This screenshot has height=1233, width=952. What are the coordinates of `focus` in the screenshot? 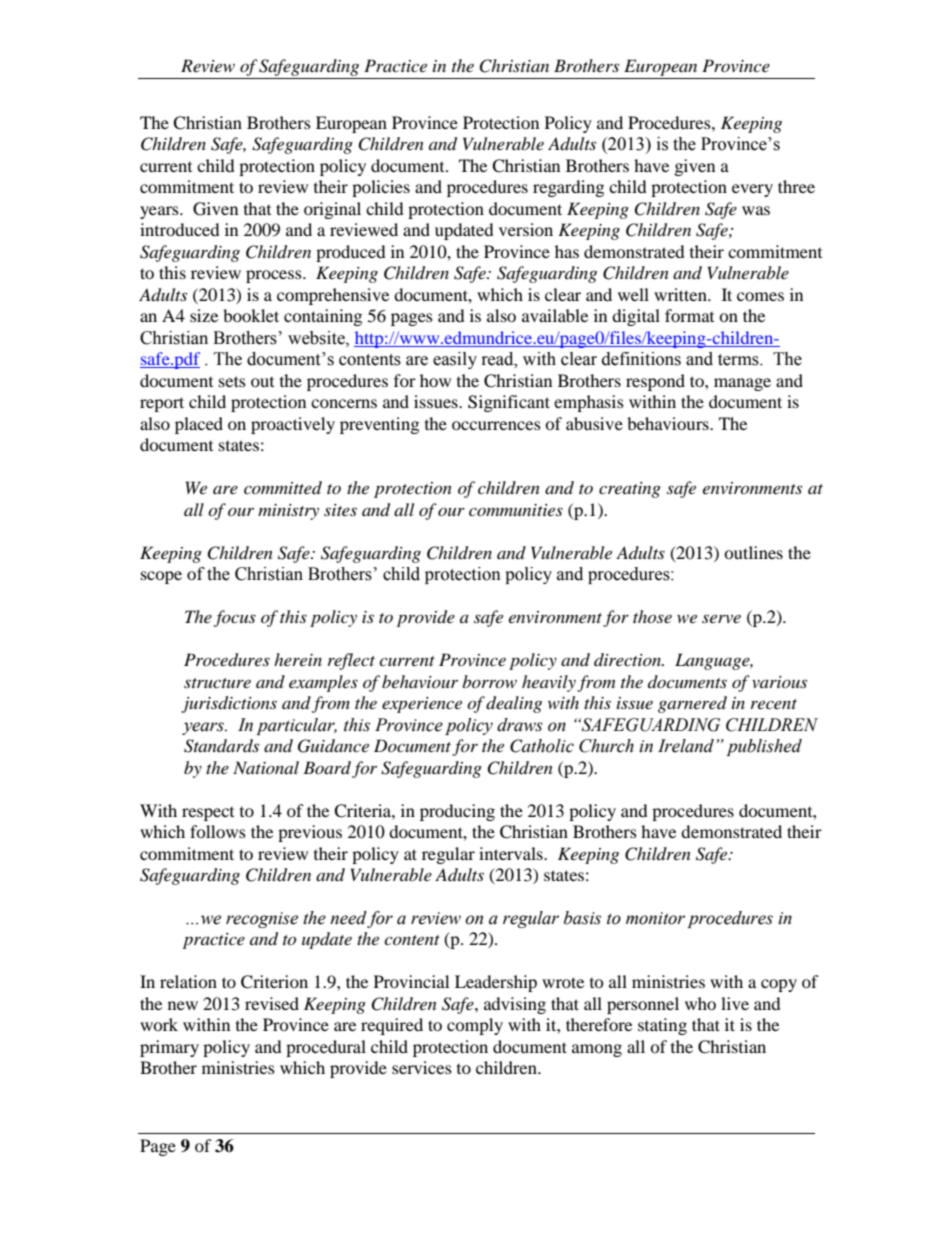 It's located at (235, 618).
